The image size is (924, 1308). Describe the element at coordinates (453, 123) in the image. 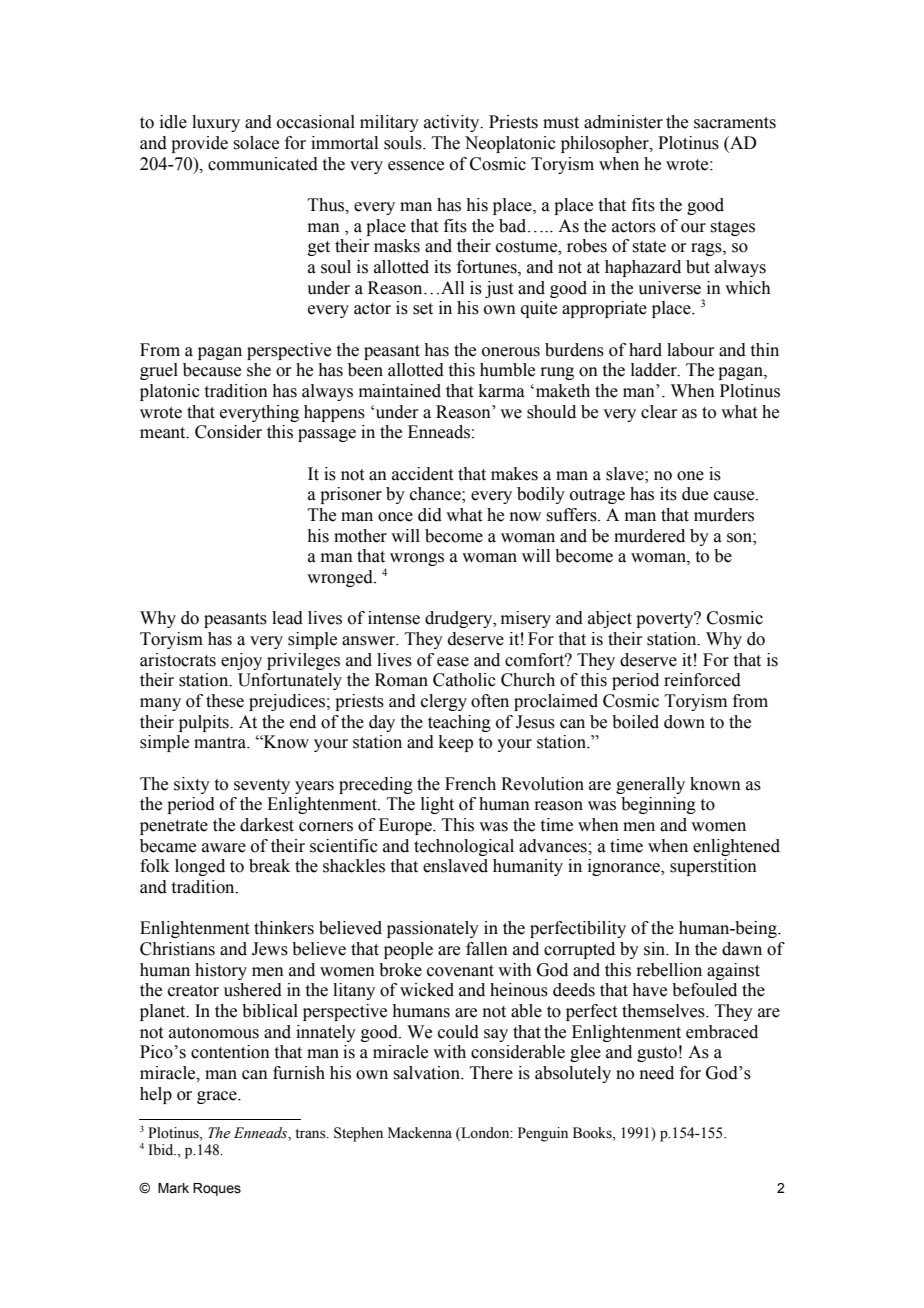

I see `activity` at that location.
